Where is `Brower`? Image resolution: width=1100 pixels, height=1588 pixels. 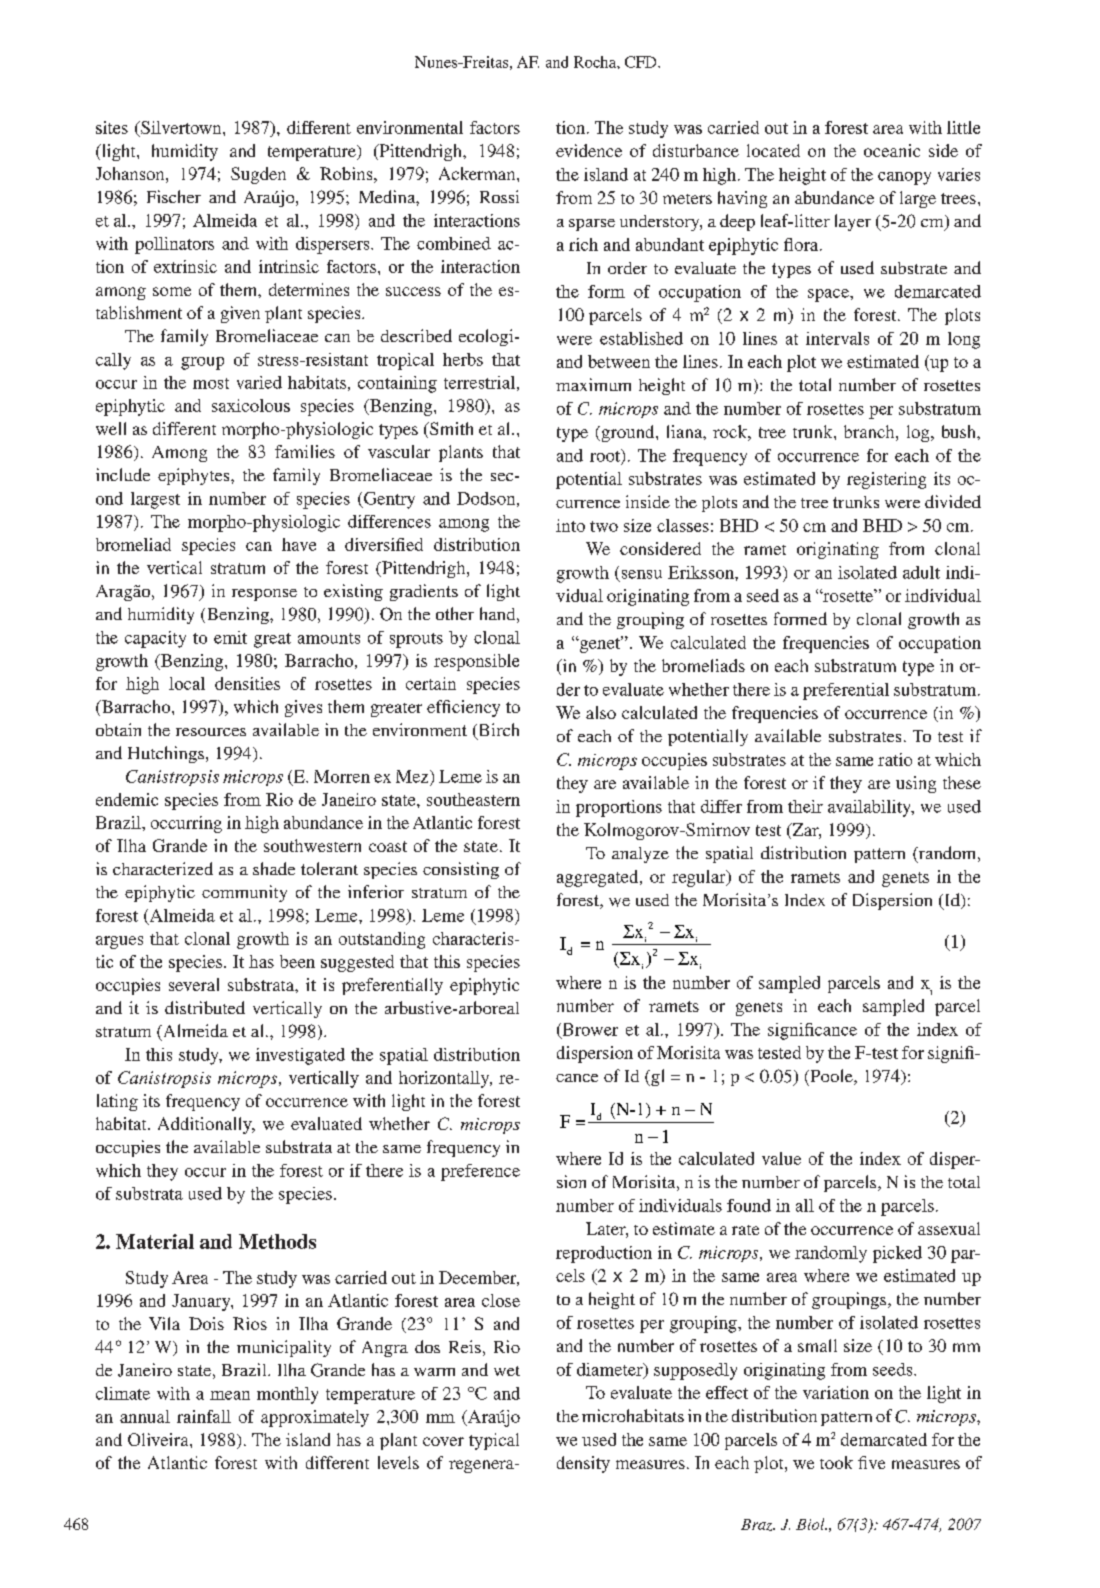 Brower is located at coordinates (589, 1030).
